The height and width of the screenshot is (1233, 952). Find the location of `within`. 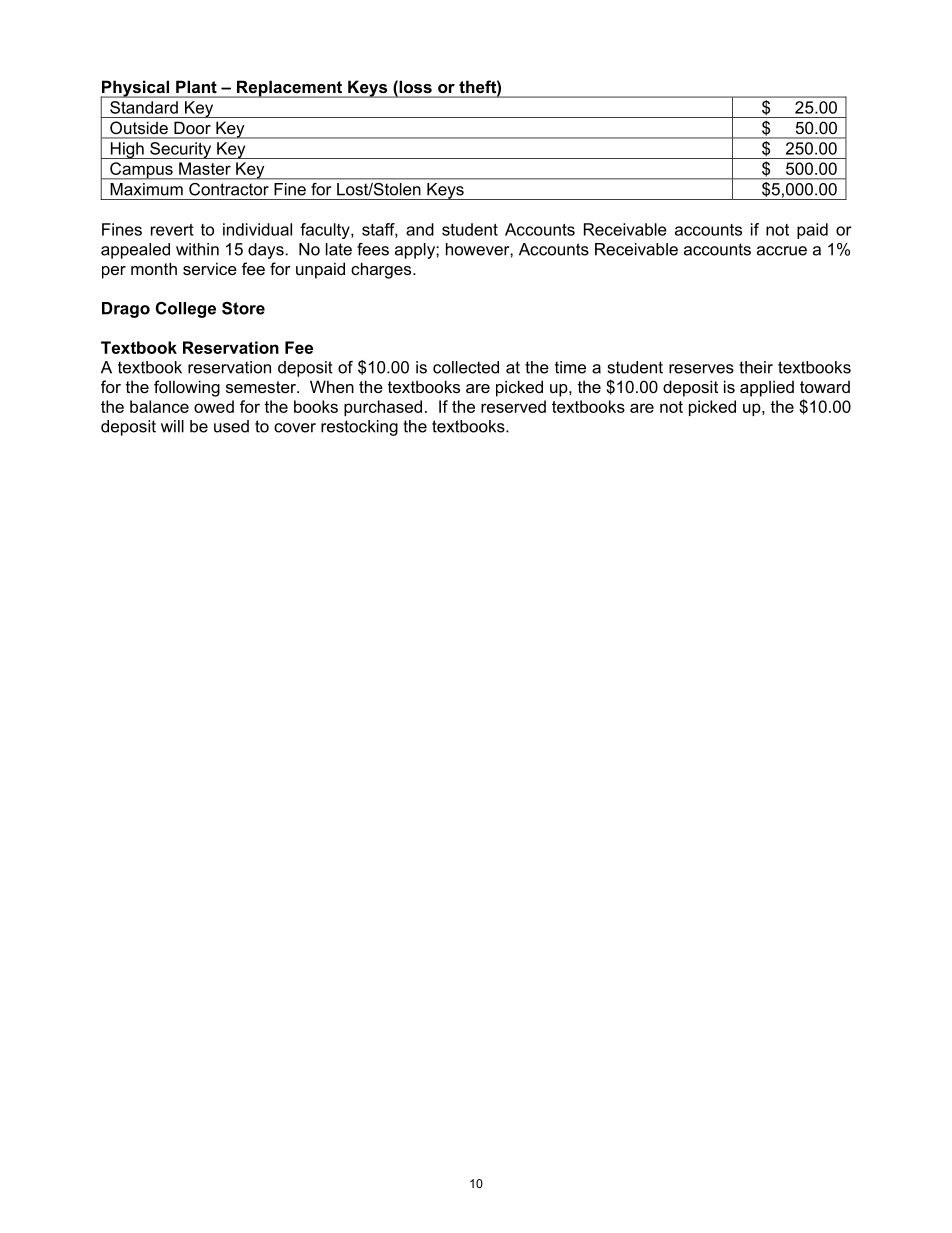

within is located at coordinates (197, 249).
